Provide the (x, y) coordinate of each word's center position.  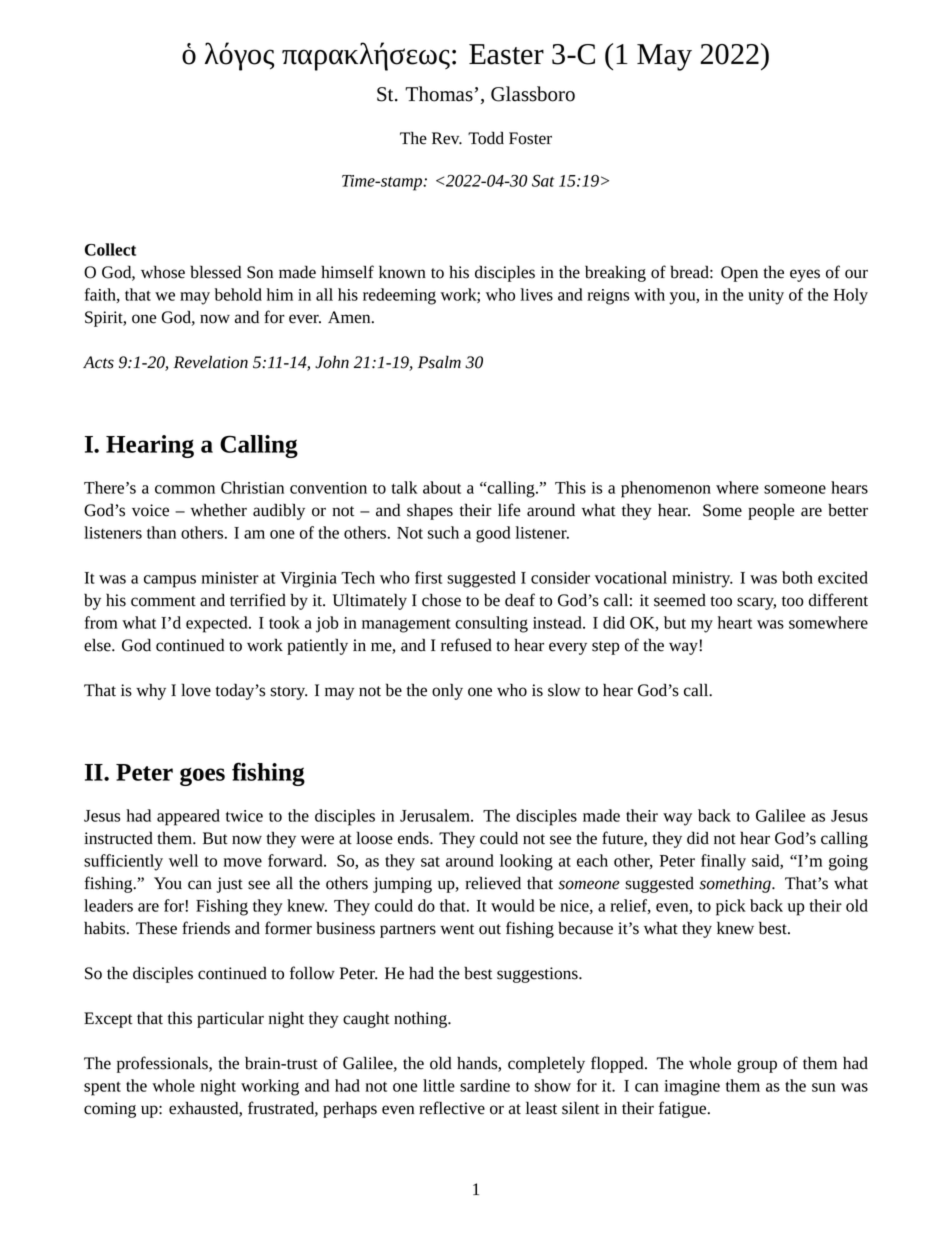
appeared (188, 817)
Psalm (439, 362)
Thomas (439, 94)
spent (102, 1088)
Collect (110, 249)
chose (441, 600)
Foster (530, 138)
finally (723, 862)
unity (766, 297)
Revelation (211, 362)
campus (170, 581)
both (797, 577)
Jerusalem (436, 815)
